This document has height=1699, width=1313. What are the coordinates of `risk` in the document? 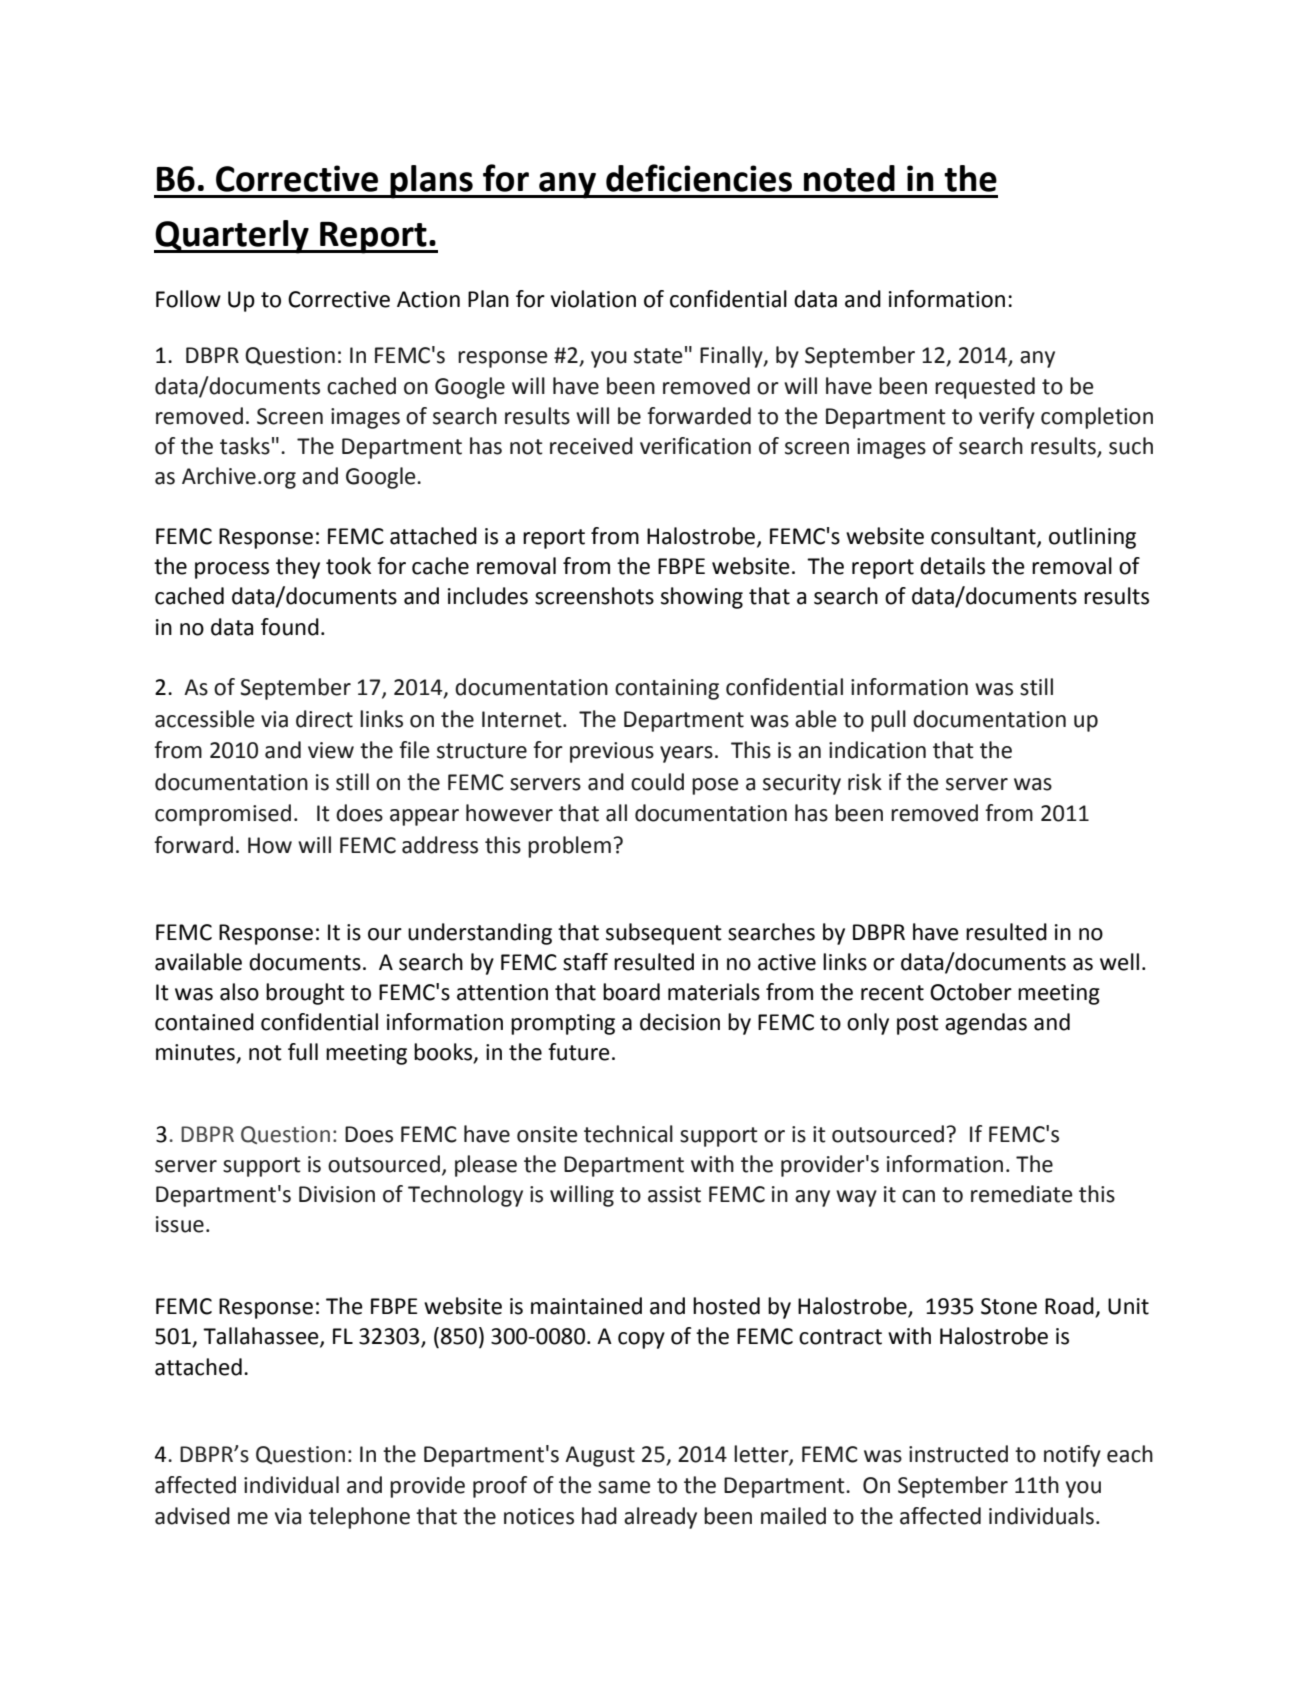 It's located at (865, 782).
